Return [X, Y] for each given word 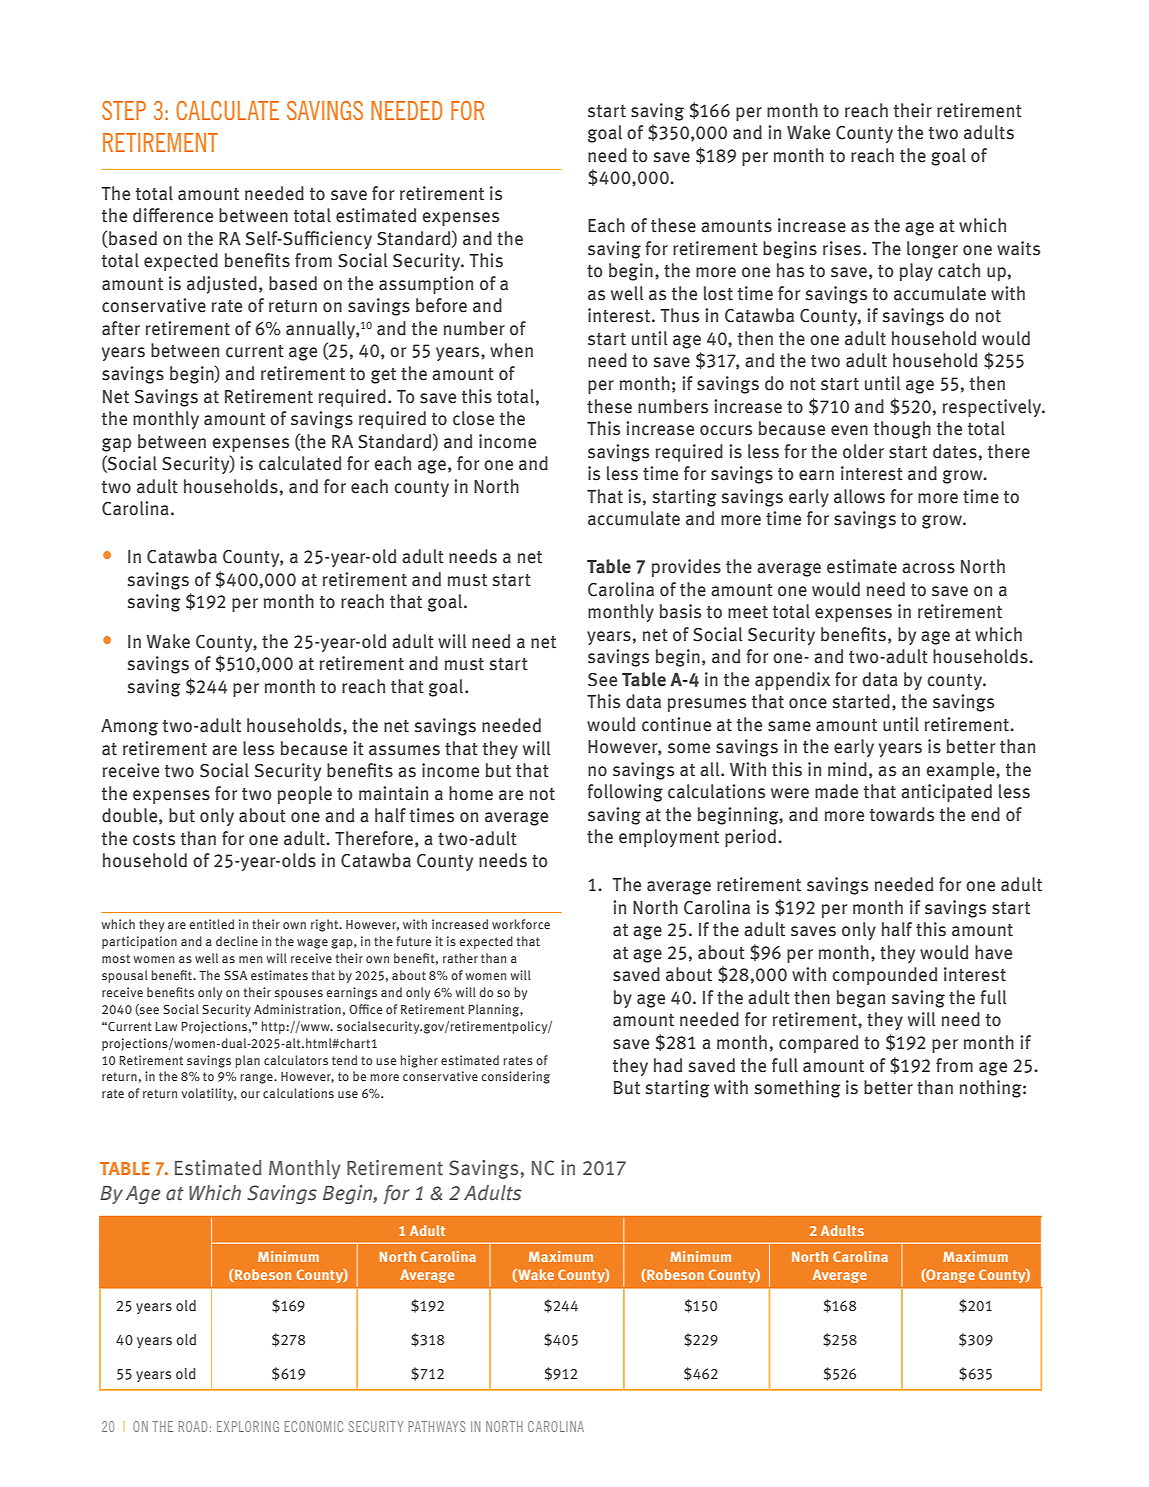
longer [932, 250]
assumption [426, 285]
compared [818, 1044]
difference [173, 215]
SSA [235, 975]
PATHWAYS [436, 1426]
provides [686, 568]
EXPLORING [248, 1426]
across [928, 568]
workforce [521, 924]
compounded [884, 976]
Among [129, 727]
